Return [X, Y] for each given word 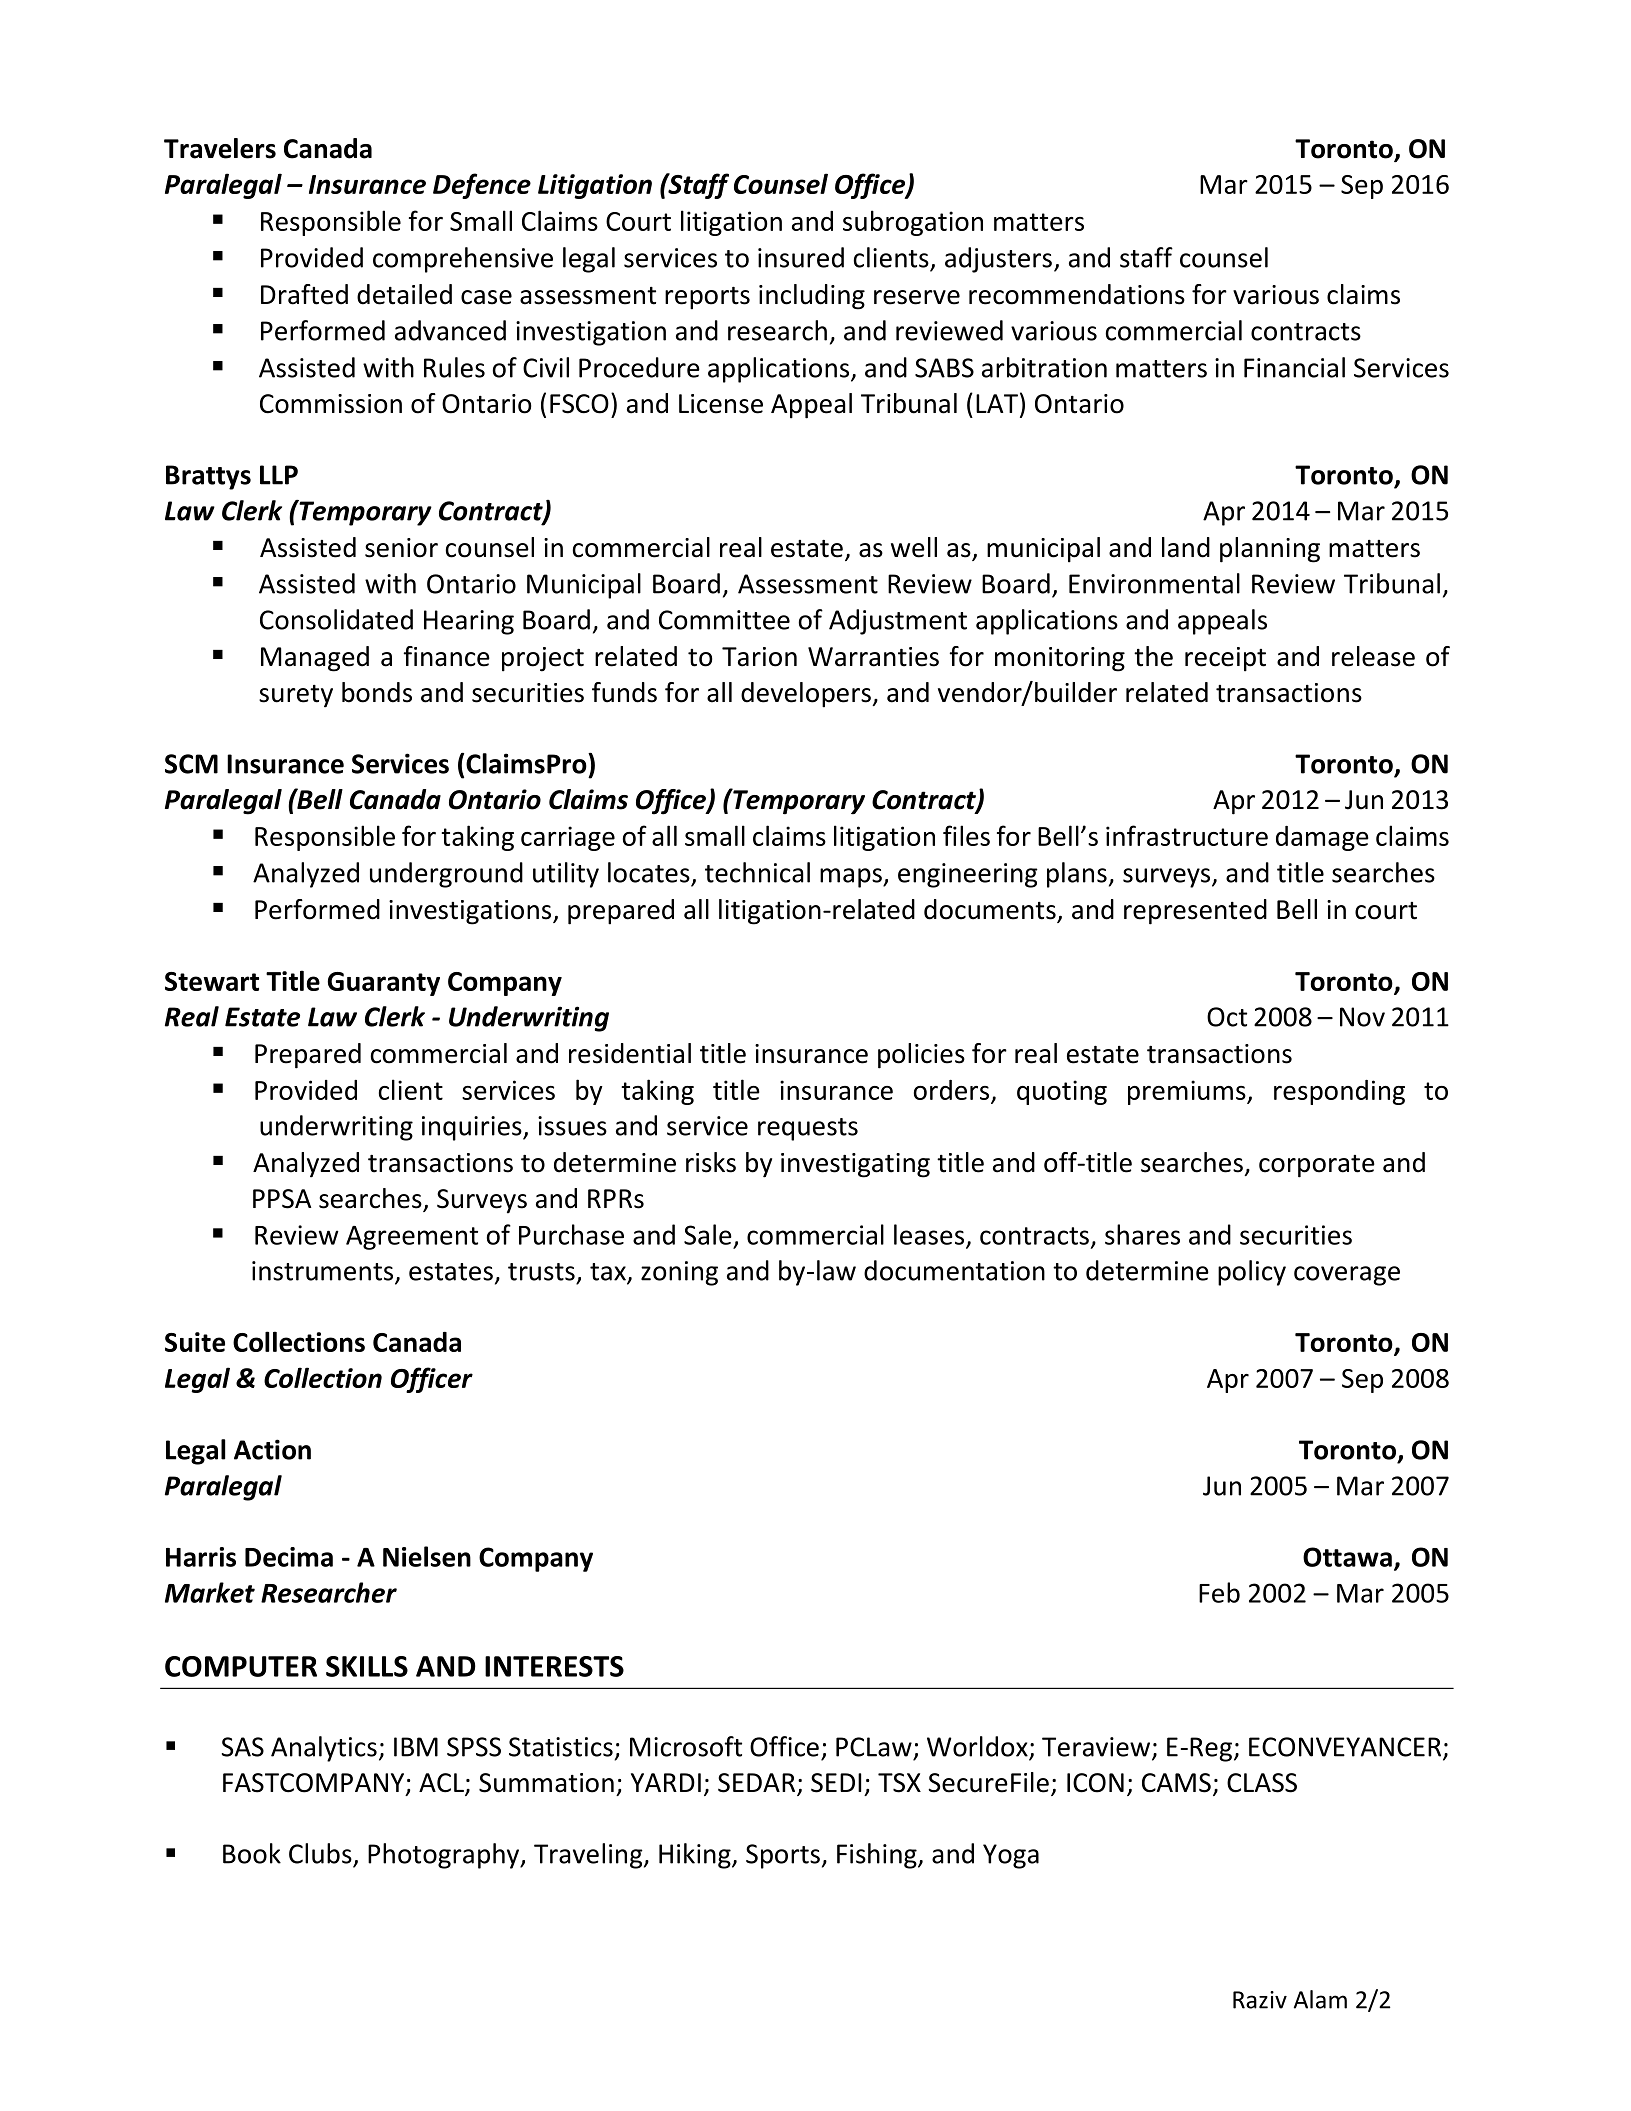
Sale [708, 1234]
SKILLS [367, 1666]
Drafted [304, 294]
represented [1195, 912]
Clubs [320, 1853]
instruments [324, 1272]
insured [801, 257]
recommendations [1077, 294]
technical [757, 872]
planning [1270, 550]
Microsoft [686, 1746]
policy [1252, 1273]
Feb [1219, 1592]
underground [446, 875]
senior [401, 548]
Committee [724, 620]
